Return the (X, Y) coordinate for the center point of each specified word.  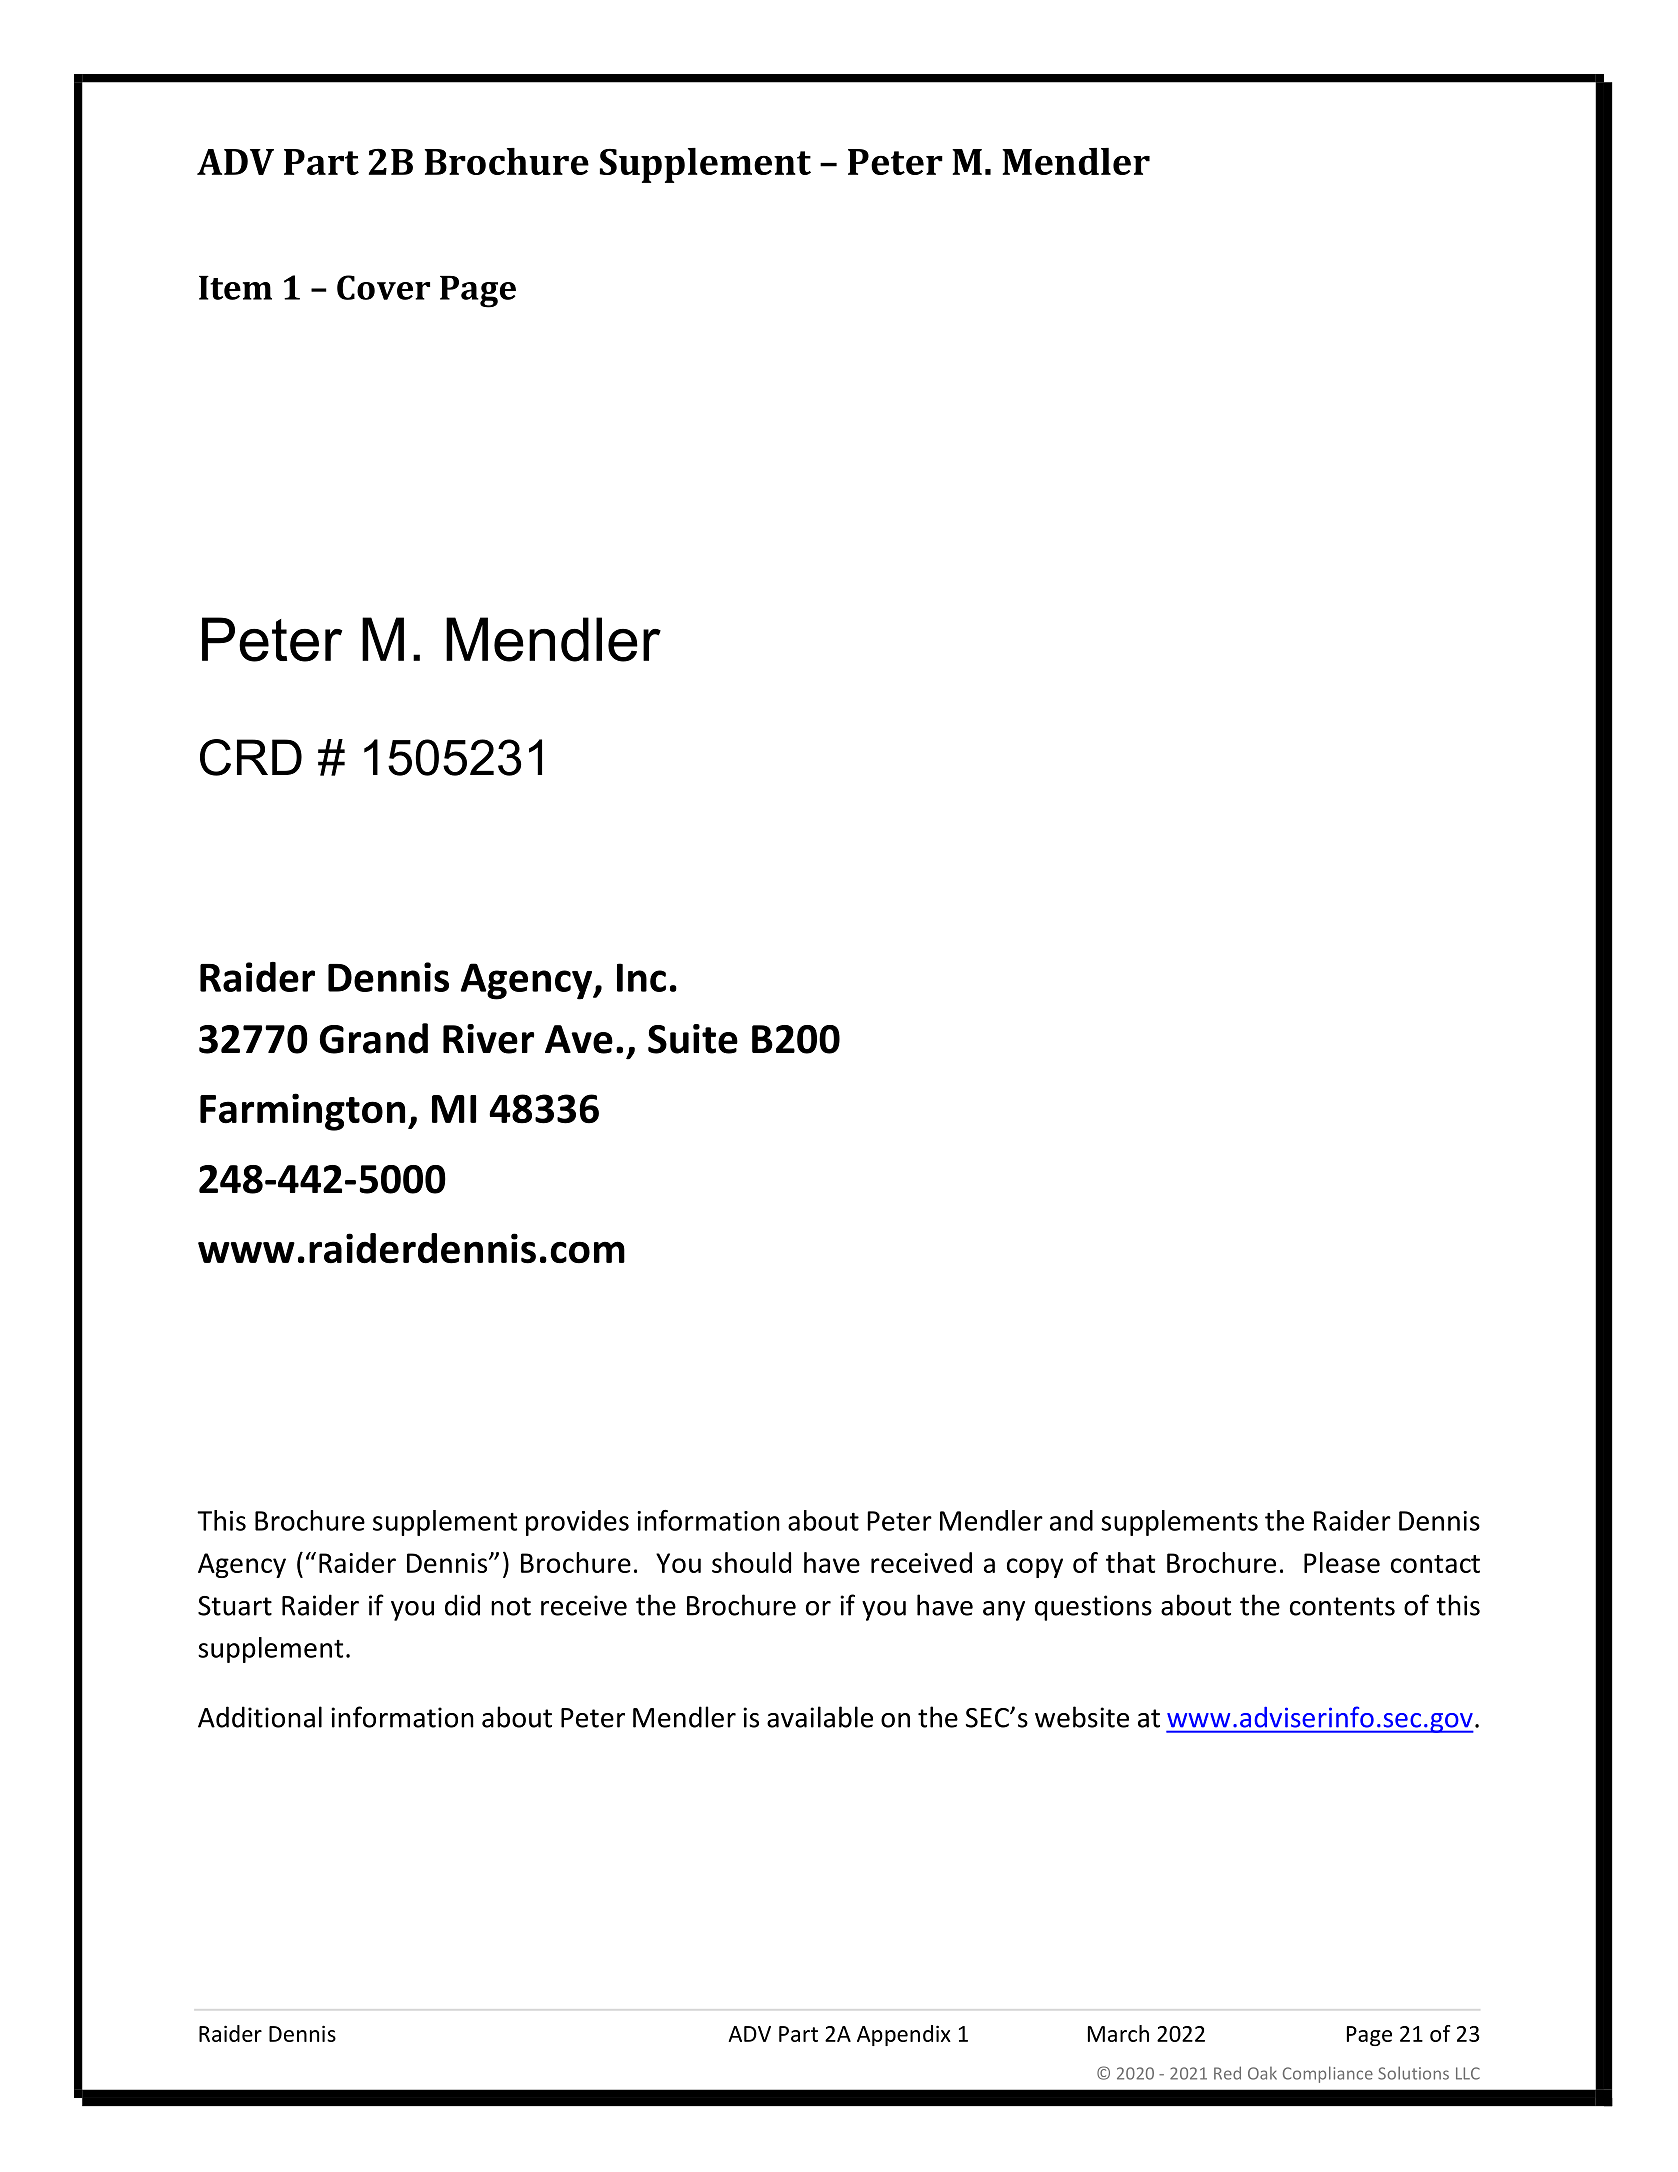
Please (1342, 1562)
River (488, 1039)
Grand (374, 1038)
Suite (693, 1039)
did (462, 1605)
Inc (641, 977)
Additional (260, 1717)
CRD (251, 757)
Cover (383, 287)
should (751, 1562)
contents (1342, 1606)
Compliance (1328, 2074)
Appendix (904, 2035)
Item (235, 288)
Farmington (302, 1112)
